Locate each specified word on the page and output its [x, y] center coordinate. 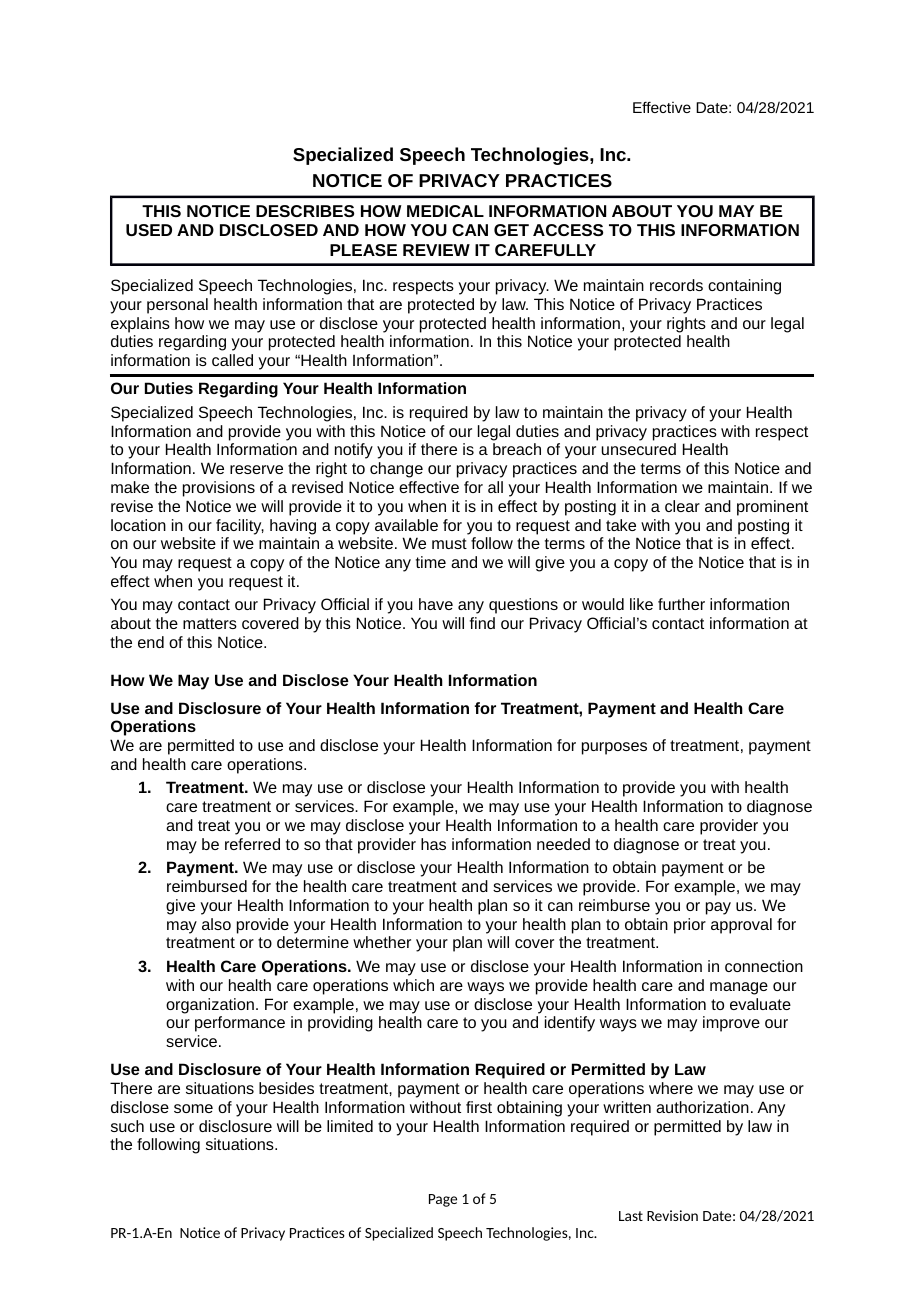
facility [240, 527]
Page [443, 1200]
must [449, 543]
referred [252, 844]
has [433, 844]
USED [149, 230]
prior [690, 926]
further [681, 604]
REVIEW [436, 250]
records [676, 285]
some [193, 1108]
